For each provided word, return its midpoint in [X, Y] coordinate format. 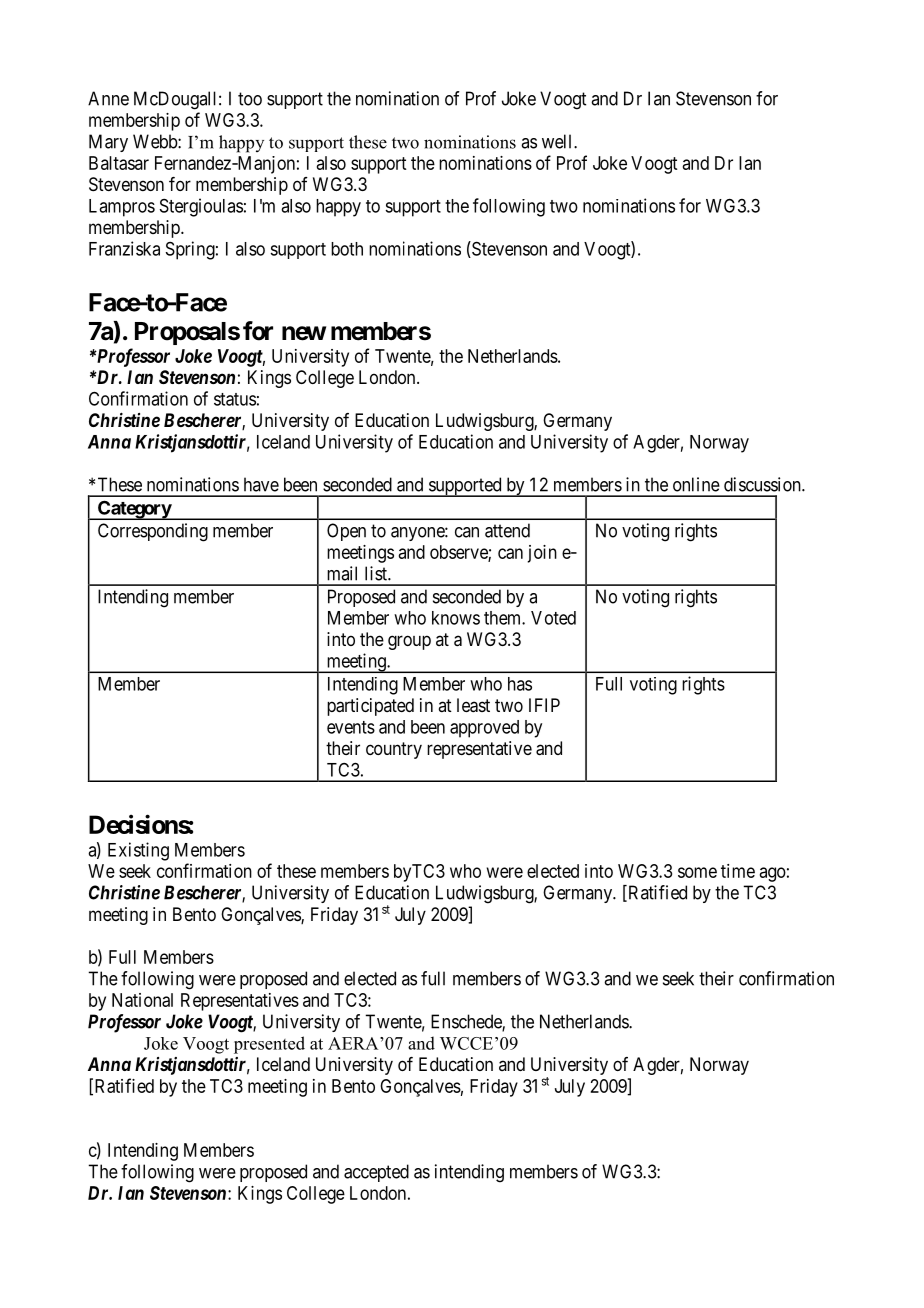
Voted [553, 618]
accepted [376, 1173]
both [347, 249]
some [697, 872]
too [250, 99]
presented [269, 1045]
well [558, 141]
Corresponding [153, 532]
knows [456, 618]
